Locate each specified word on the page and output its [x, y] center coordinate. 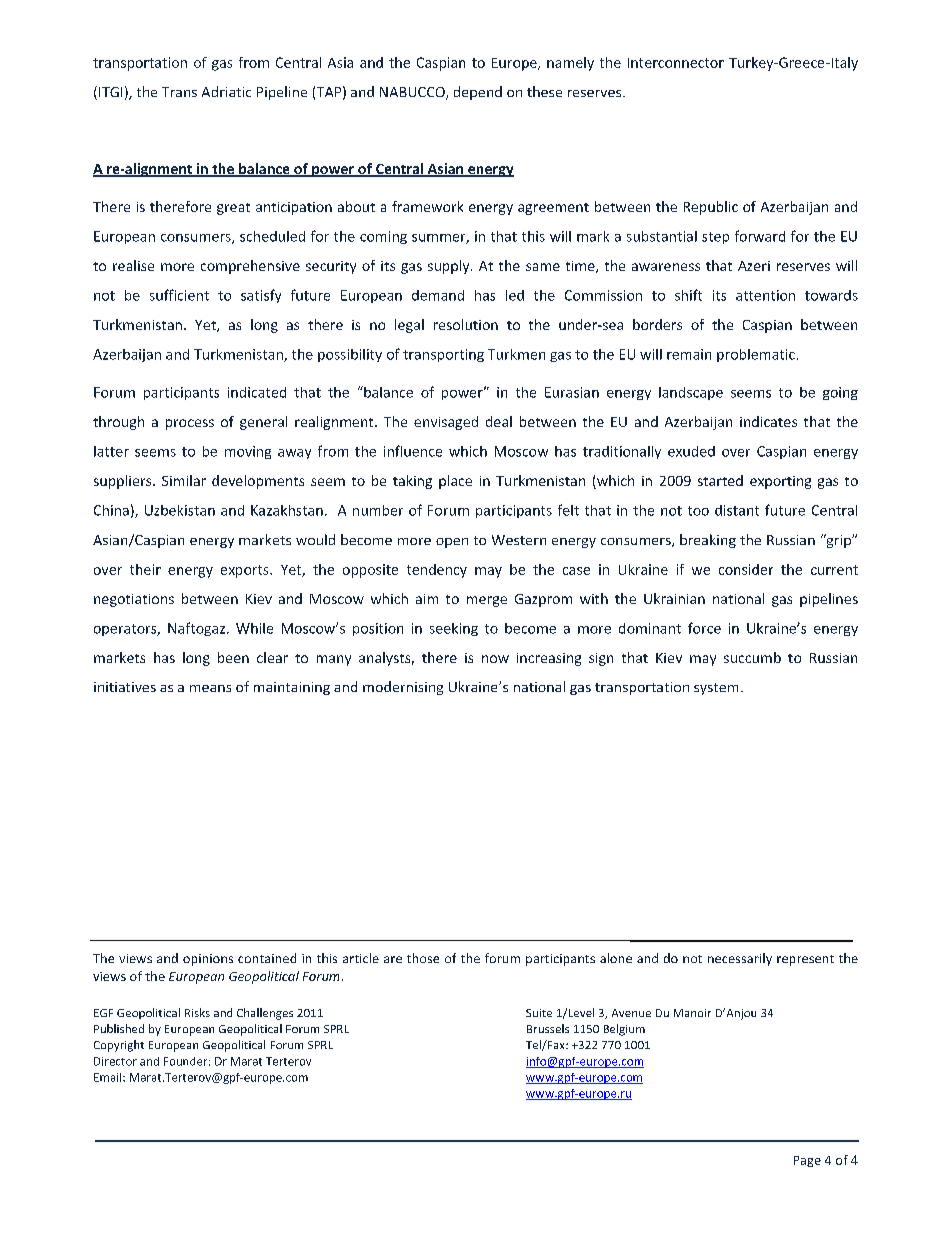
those [423, 958]
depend [478, 93]
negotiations [134, 600]
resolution [466, 324]
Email [109, 1077]
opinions [208, 960]
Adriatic [226, 91]
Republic [711, 208]
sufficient [179, 295]
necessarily [740, 959]
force [704, 628]
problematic [756, 355]
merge [487, 601]
